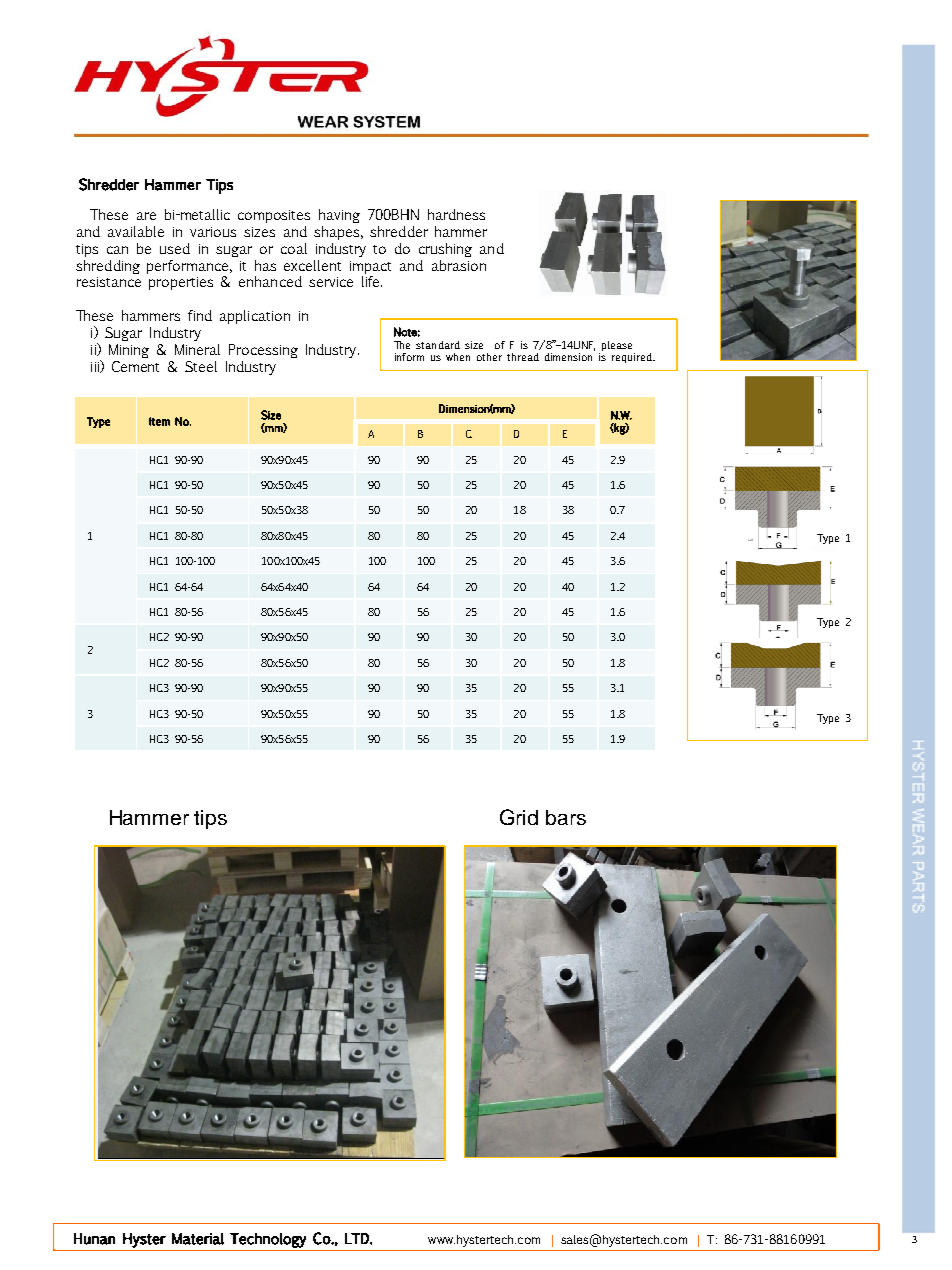 Image resolution: width=952 pixels, height=1270 pixels. Describe the element at coordinates (519, 817) in the image. I see `Grid` at that location.
